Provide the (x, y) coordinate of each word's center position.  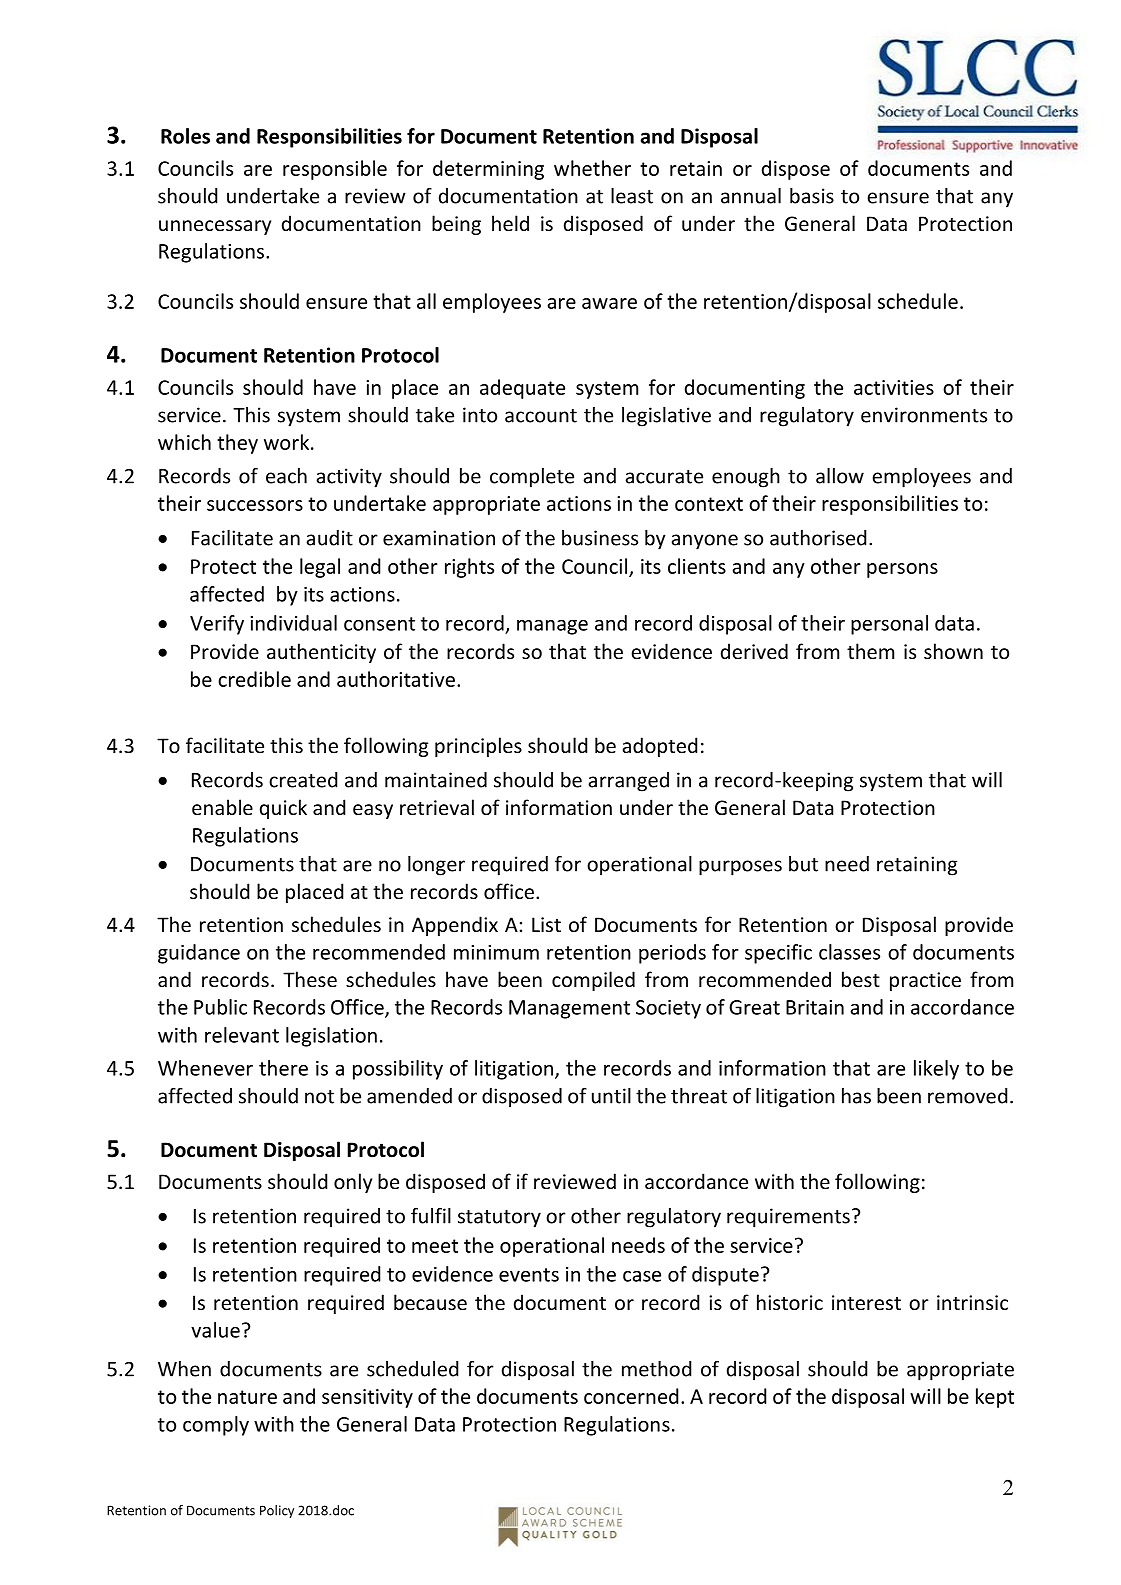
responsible (335, 170)
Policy (277, 1511)
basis (812, 196)
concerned (631, 1396)
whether (592, 168)
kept (995, 1398)
